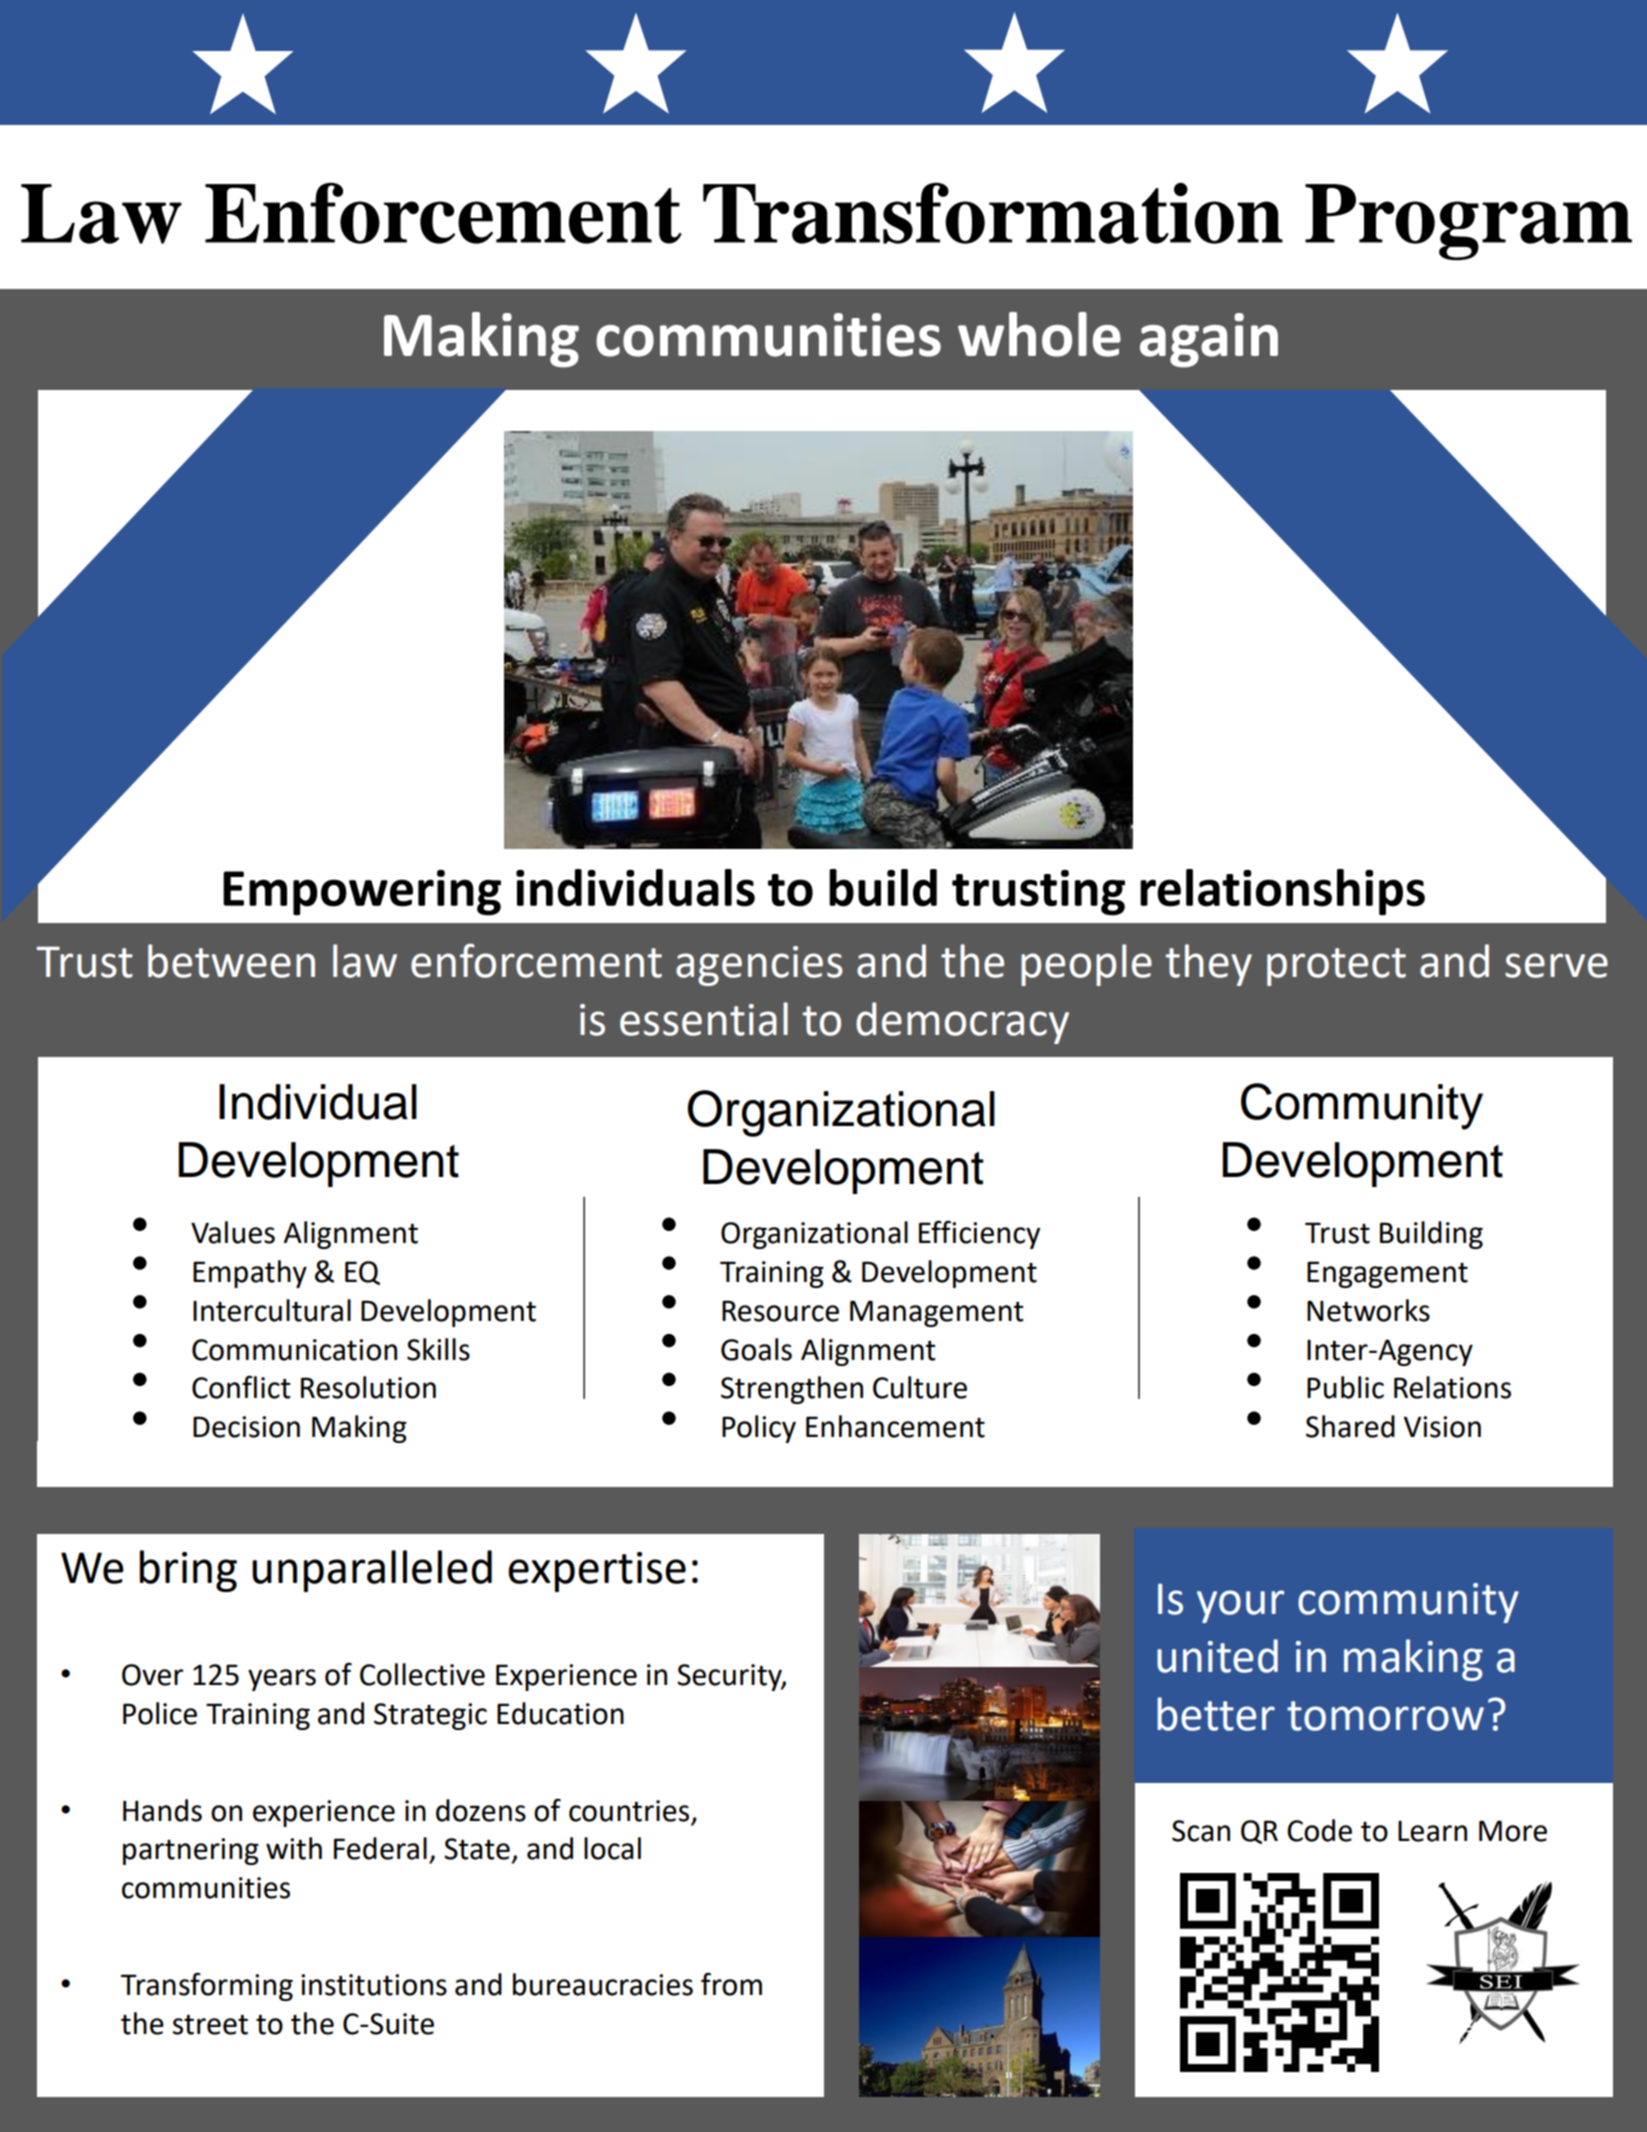 This page has height=2132, width=1647. What do you see at coordinates (993, 213) in the page?
I see `Transformation` at bounding box center [993, 213].
